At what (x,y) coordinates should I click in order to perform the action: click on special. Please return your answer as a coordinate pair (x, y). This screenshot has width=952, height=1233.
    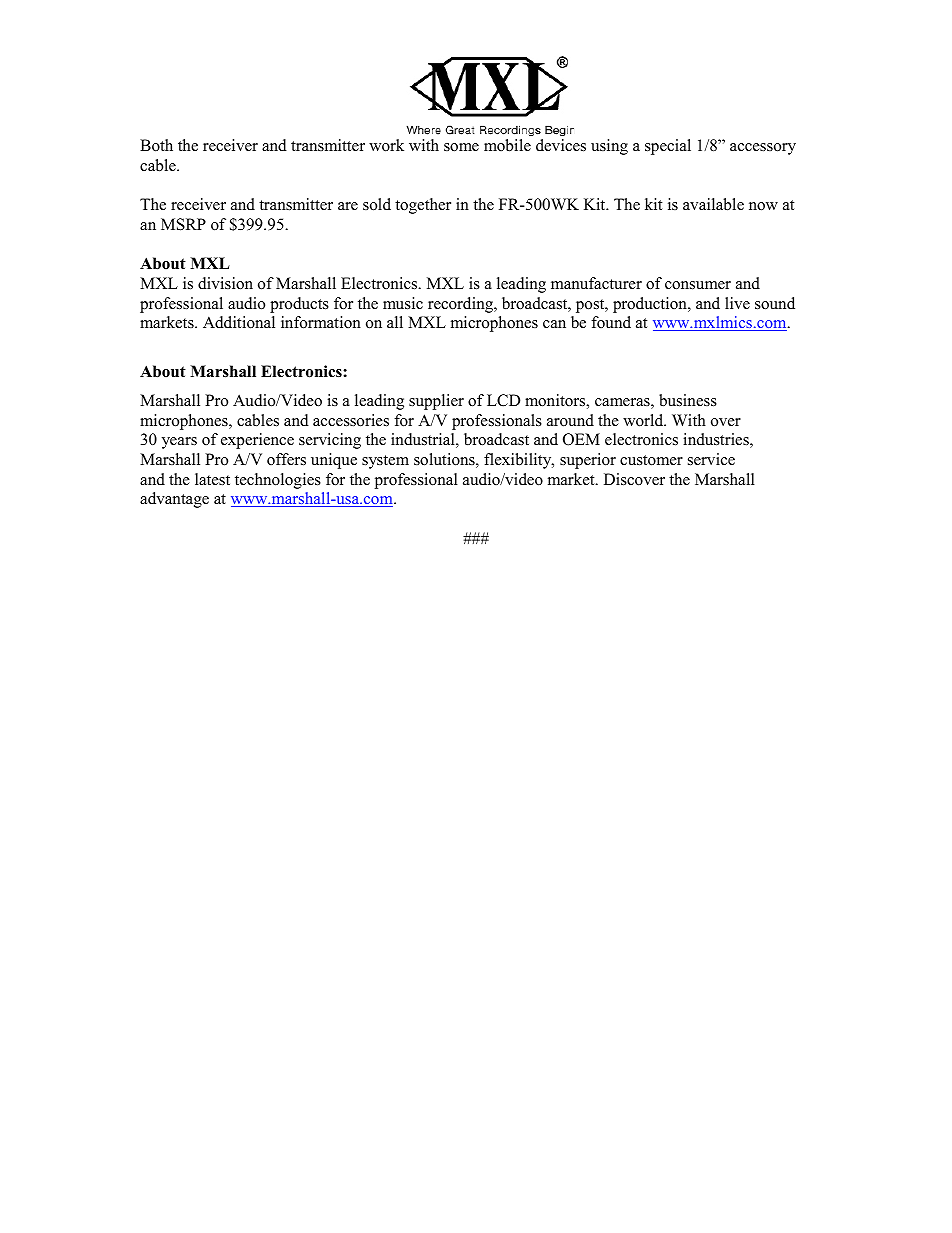
    Looking at the image, I should click on (668, 147).
